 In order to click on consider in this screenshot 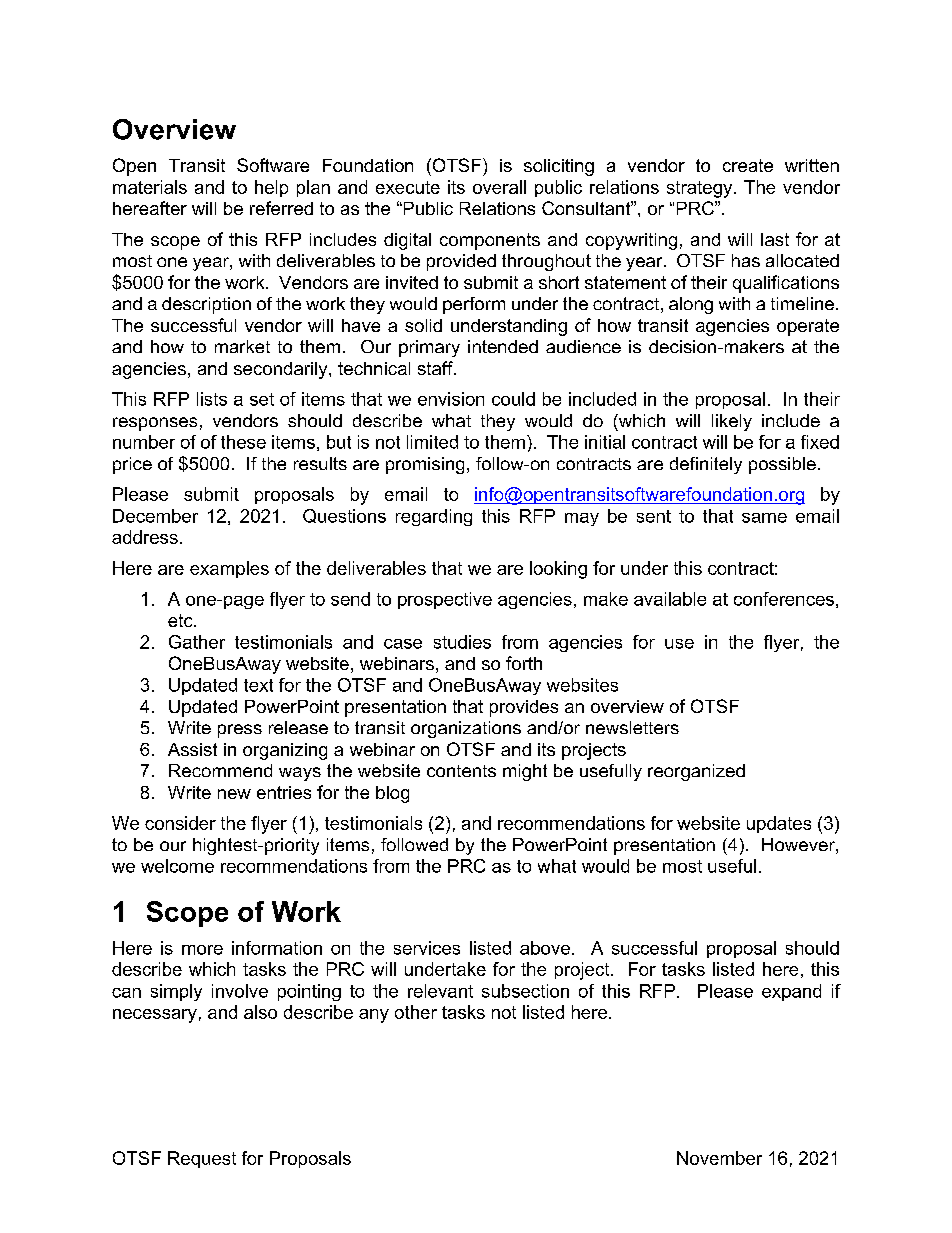, I will do `click(180, 823)`.
